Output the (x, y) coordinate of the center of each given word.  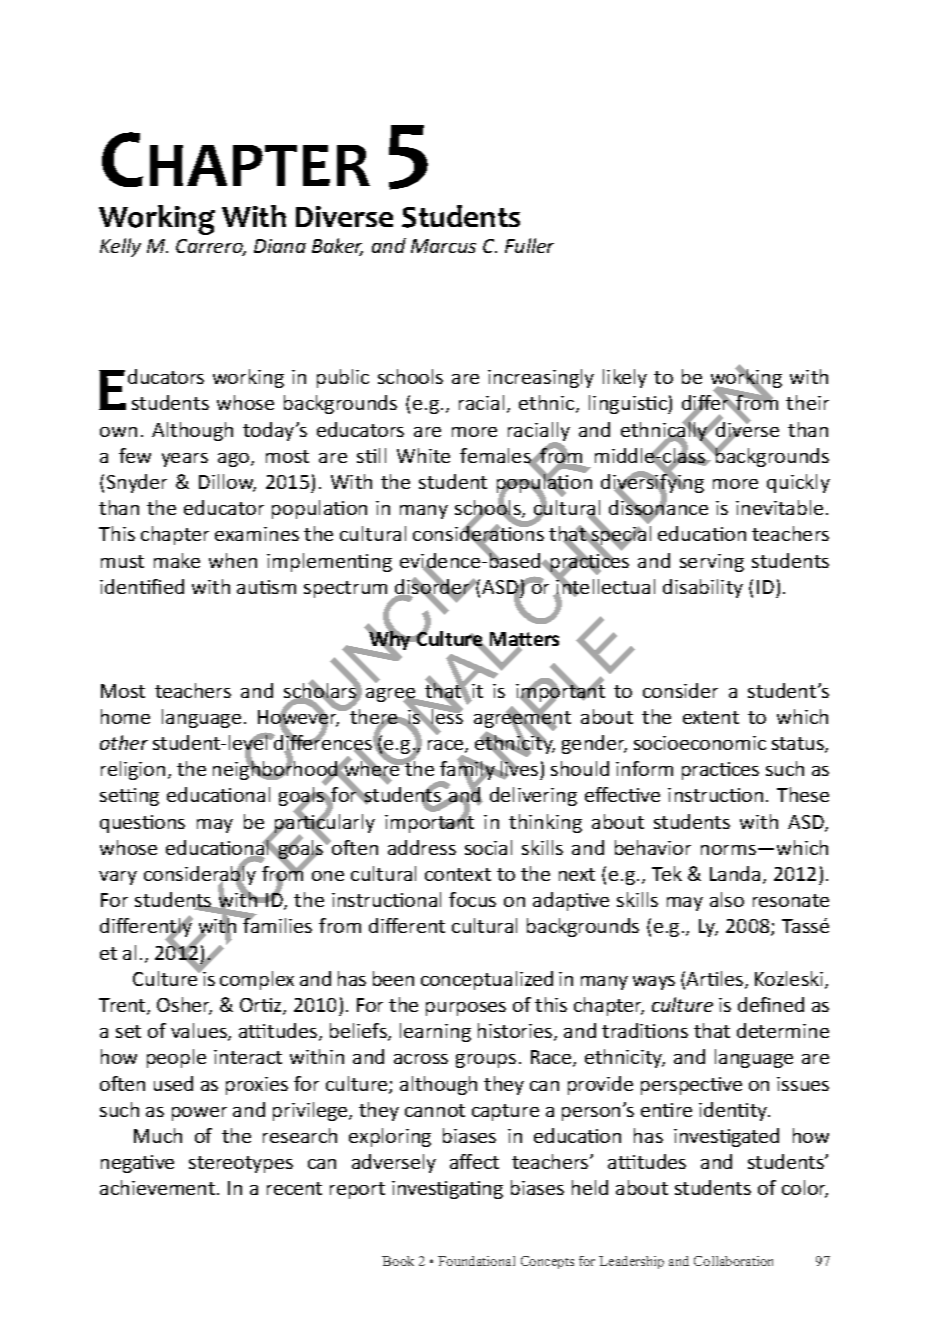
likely (625, 378)
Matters (524, 640)
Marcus (443, 246)
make (177, 560)
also (727, 899)
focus (472, 899)
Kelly (120, 247)
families (277, 924)
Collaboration (733, 1261)
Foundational (476, 1261)
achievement (157, 1187)
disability (703, 588)
